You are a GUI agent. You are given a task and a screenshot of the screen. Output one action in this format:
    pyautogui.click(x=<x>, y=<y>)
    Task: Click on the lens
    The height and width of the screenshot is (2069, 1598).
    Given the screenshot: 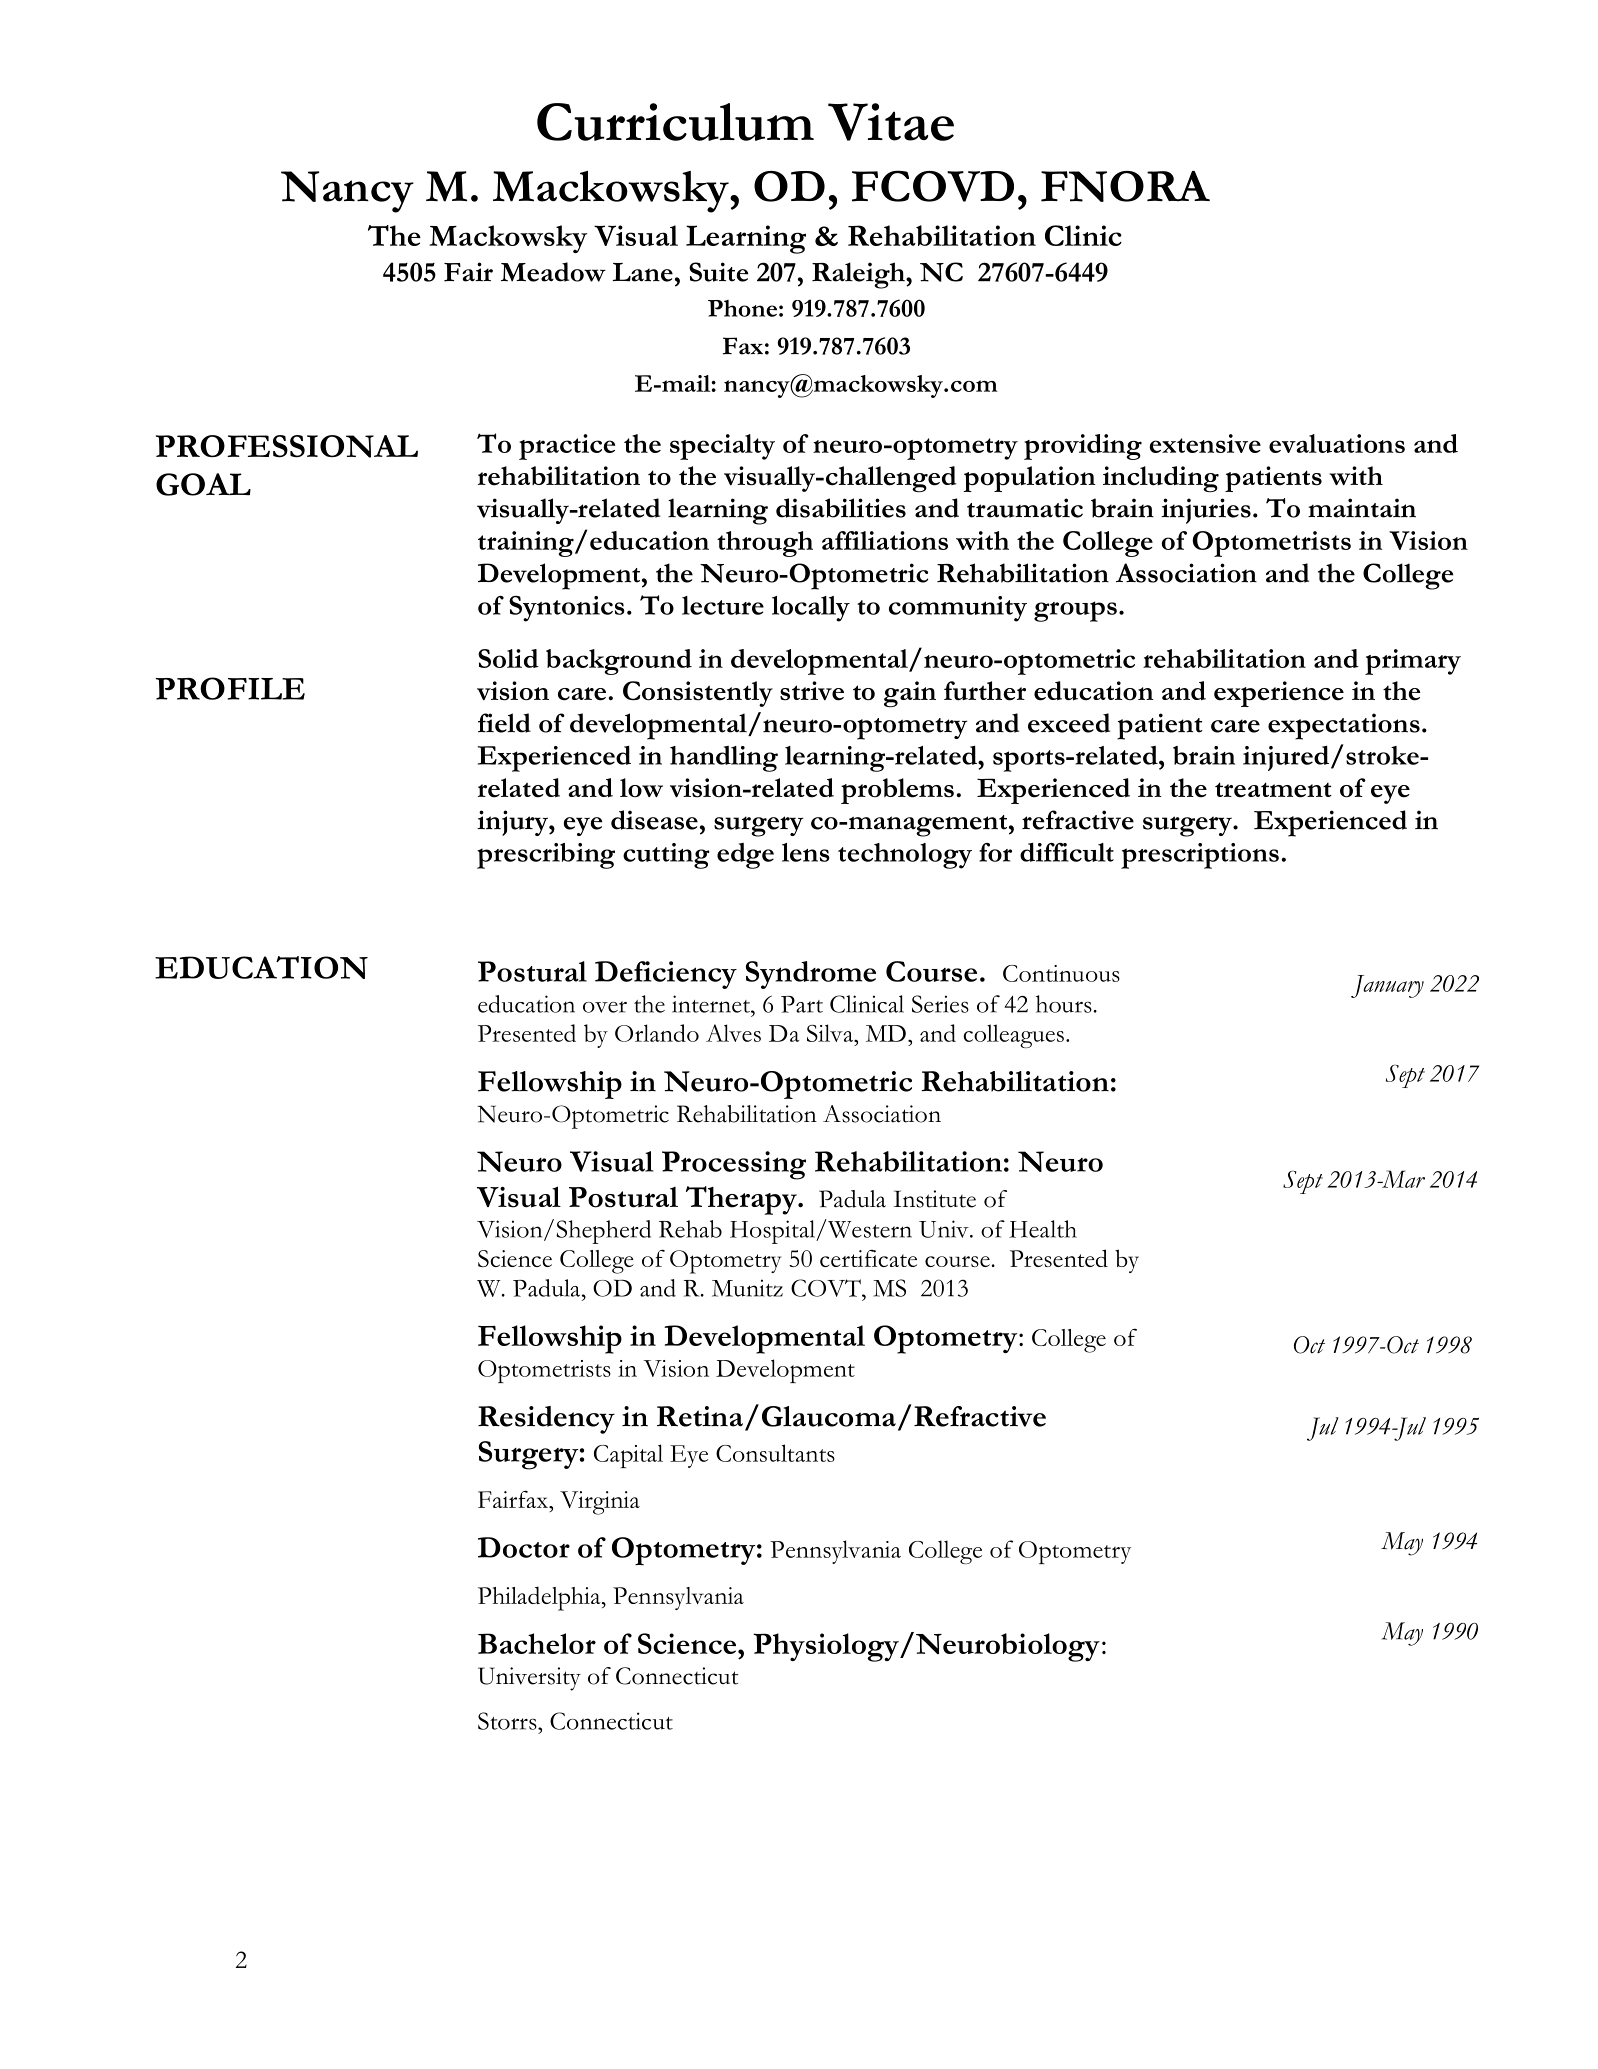 What is the action you would take?
    pyautogui.click(x=806, y=852)
